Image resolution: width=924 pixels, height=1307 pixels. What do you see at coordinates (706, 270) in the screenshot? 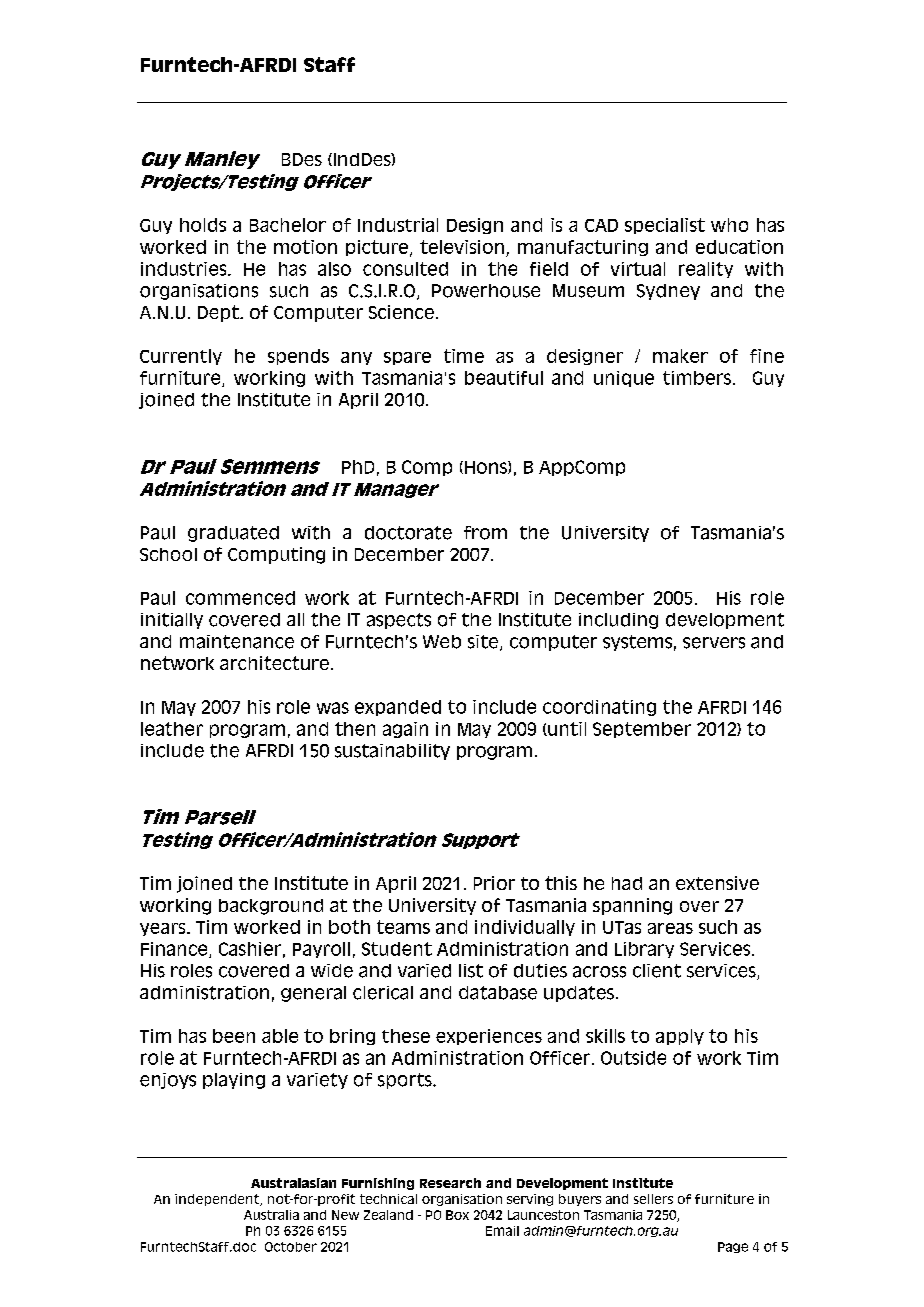
I see `reality` at bounding box center [706, 270].
